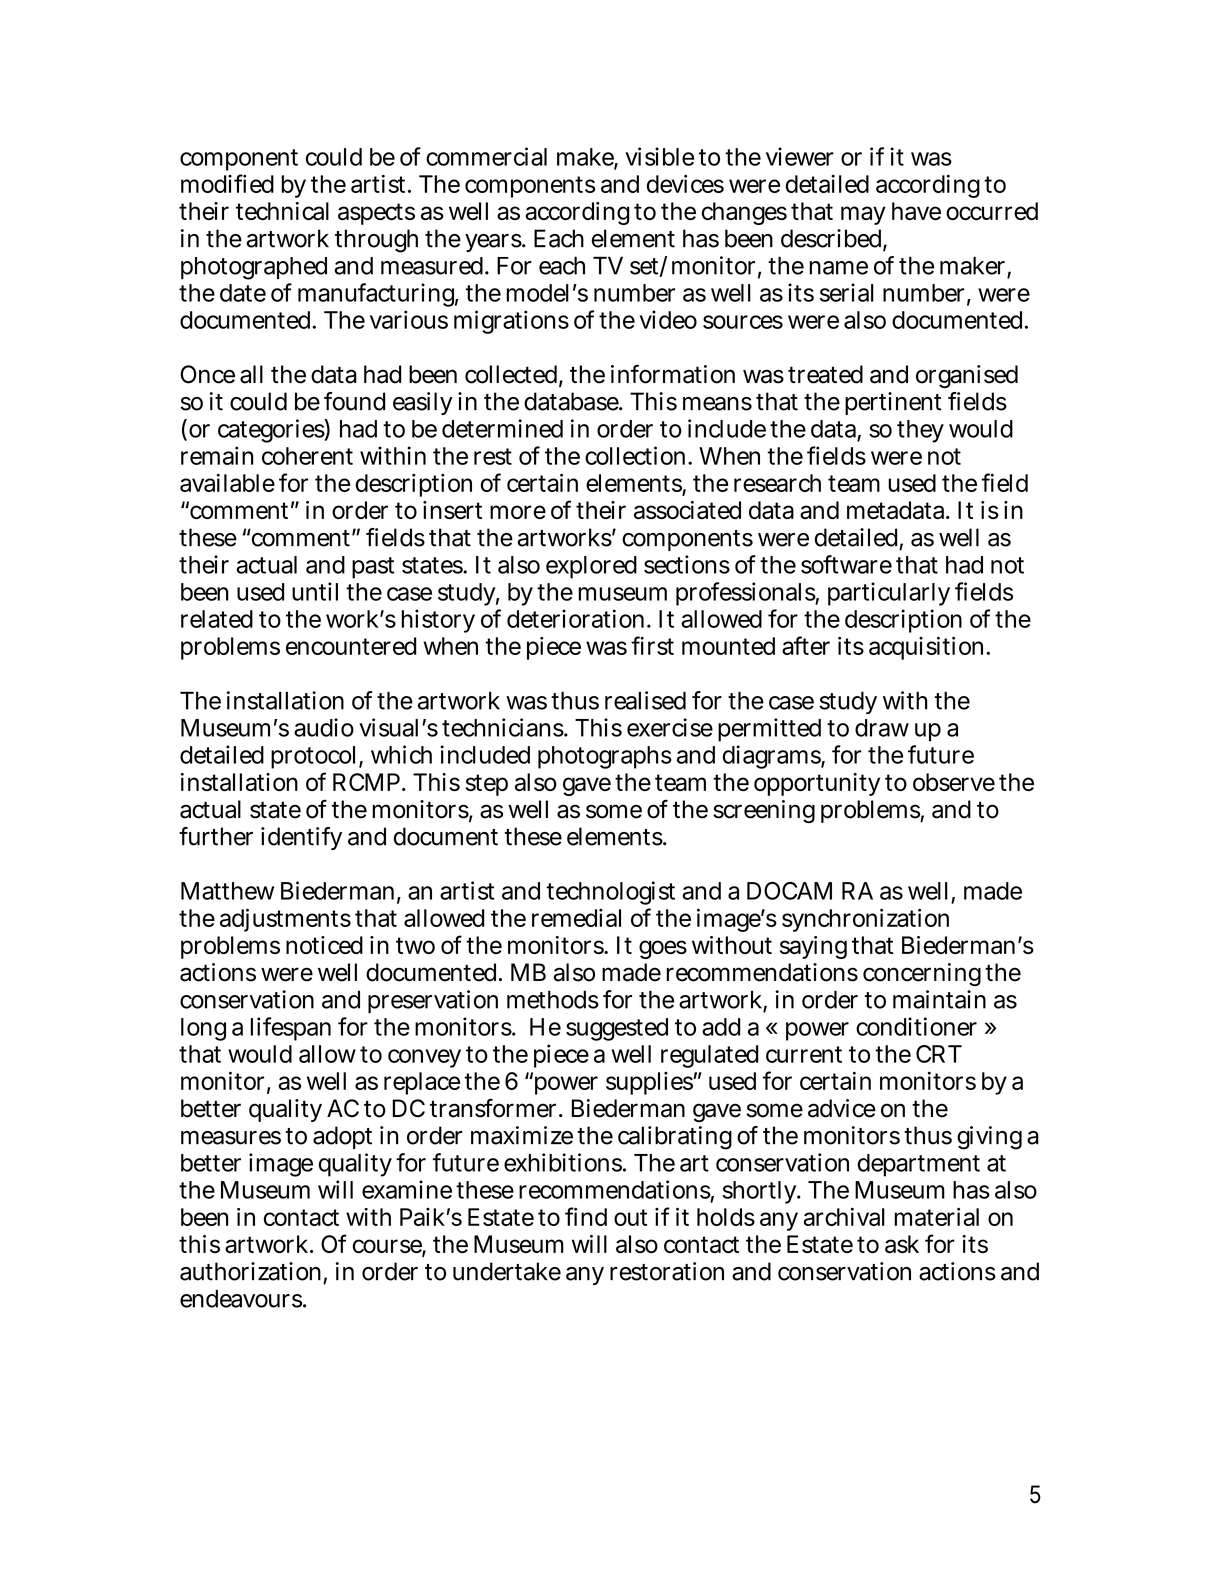 This image has height=1579, width=1220. What do you see at coordinates (882, 728) in the image?
I see `draw` at bounding box center [882, 728].
